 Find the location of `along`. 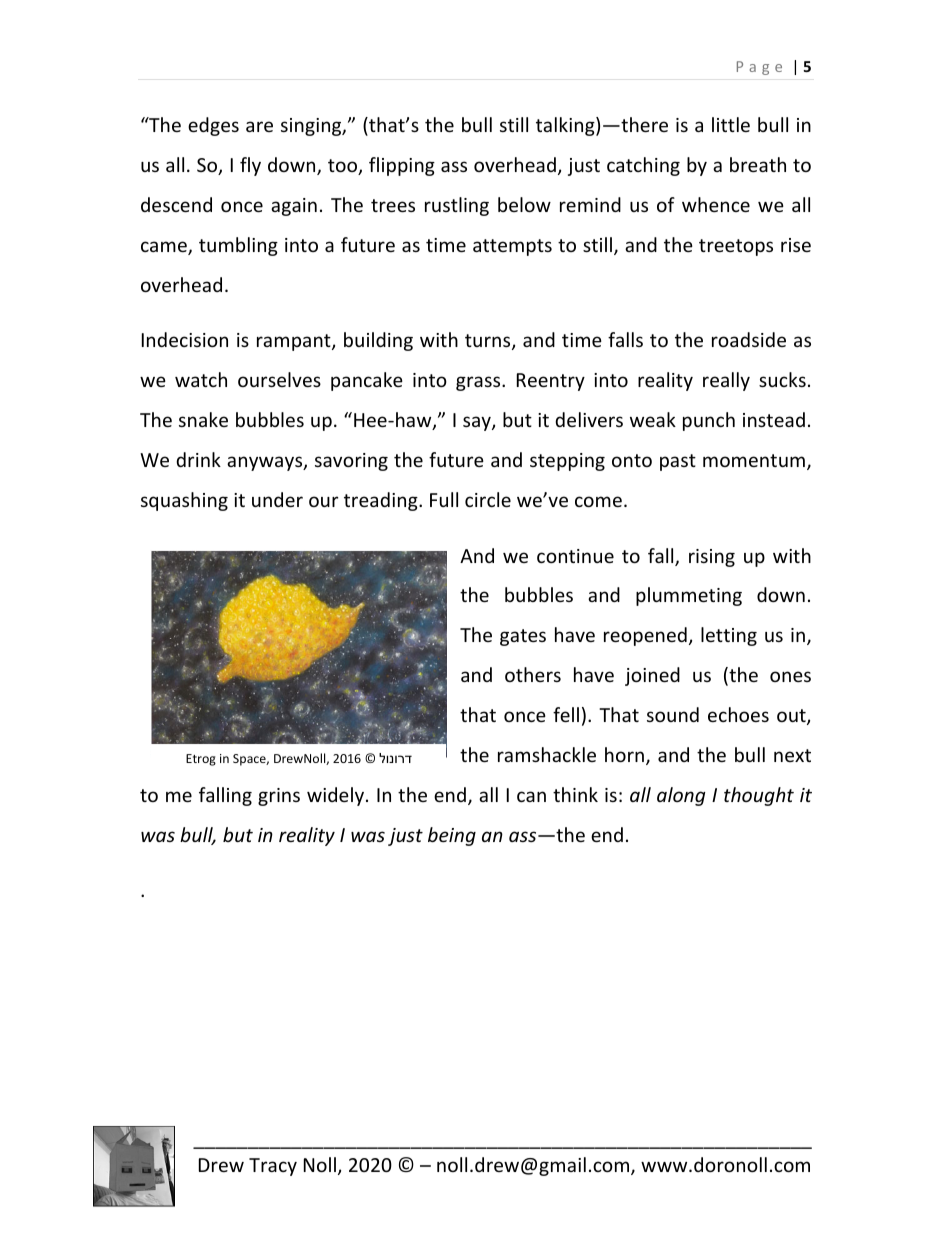

along is located at coordinates (681, 796).
